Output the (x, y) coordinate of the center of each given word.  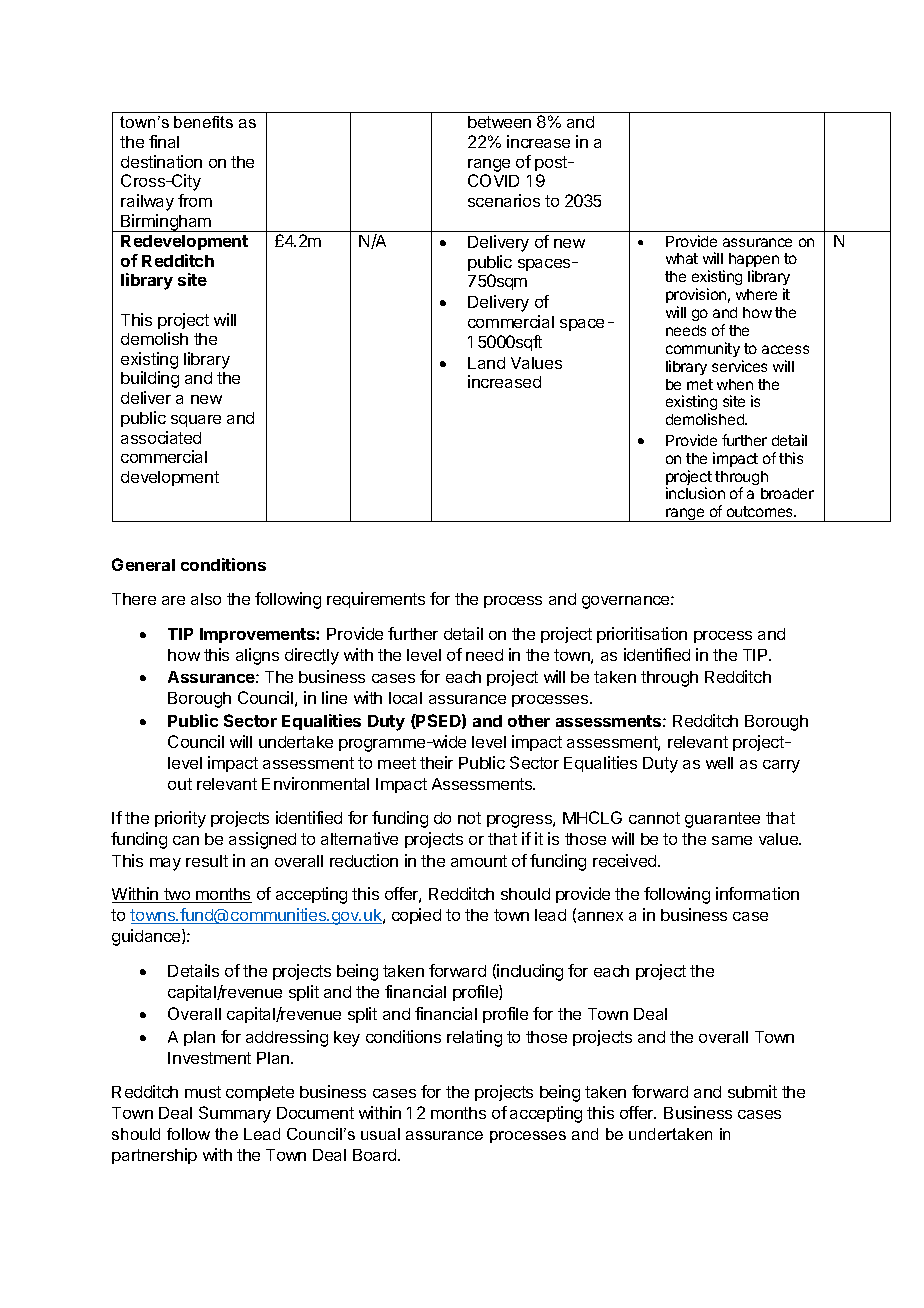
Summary (235, 1114)
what (682, 258)
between (499, 122)
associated (161, 437)
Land (486, 363)
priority (180, 819)
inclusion (695, 493)
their (436, 762)
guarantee (722, 820)
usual (380, 1134)
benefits (203, 122)
